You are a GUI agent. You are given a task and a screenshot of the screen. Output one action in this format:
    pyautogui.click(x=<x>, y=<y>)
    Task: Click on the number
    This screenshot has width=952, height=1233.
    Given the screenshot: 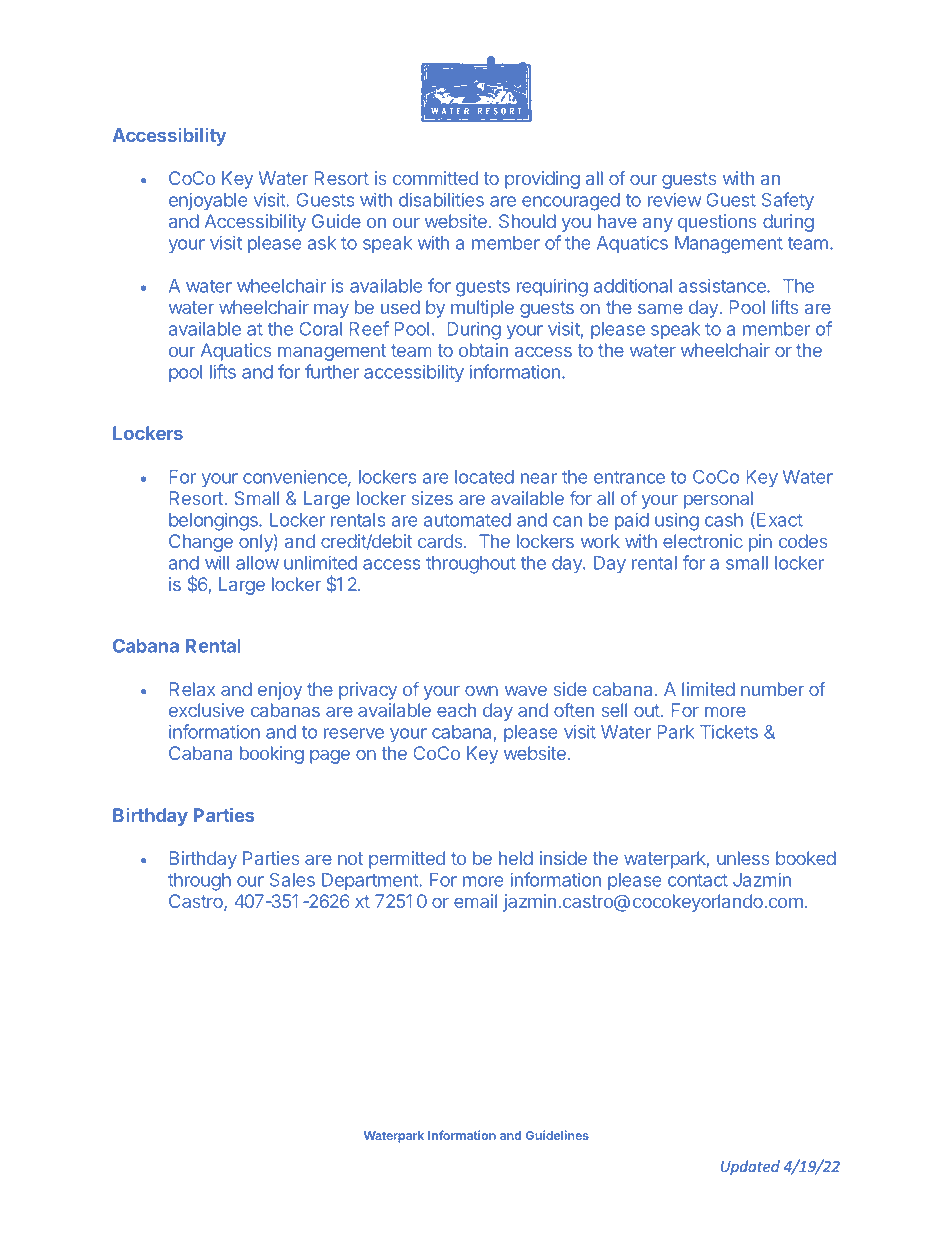 What is the action you would take?
    pyautogui.click(x=772, y=689)
